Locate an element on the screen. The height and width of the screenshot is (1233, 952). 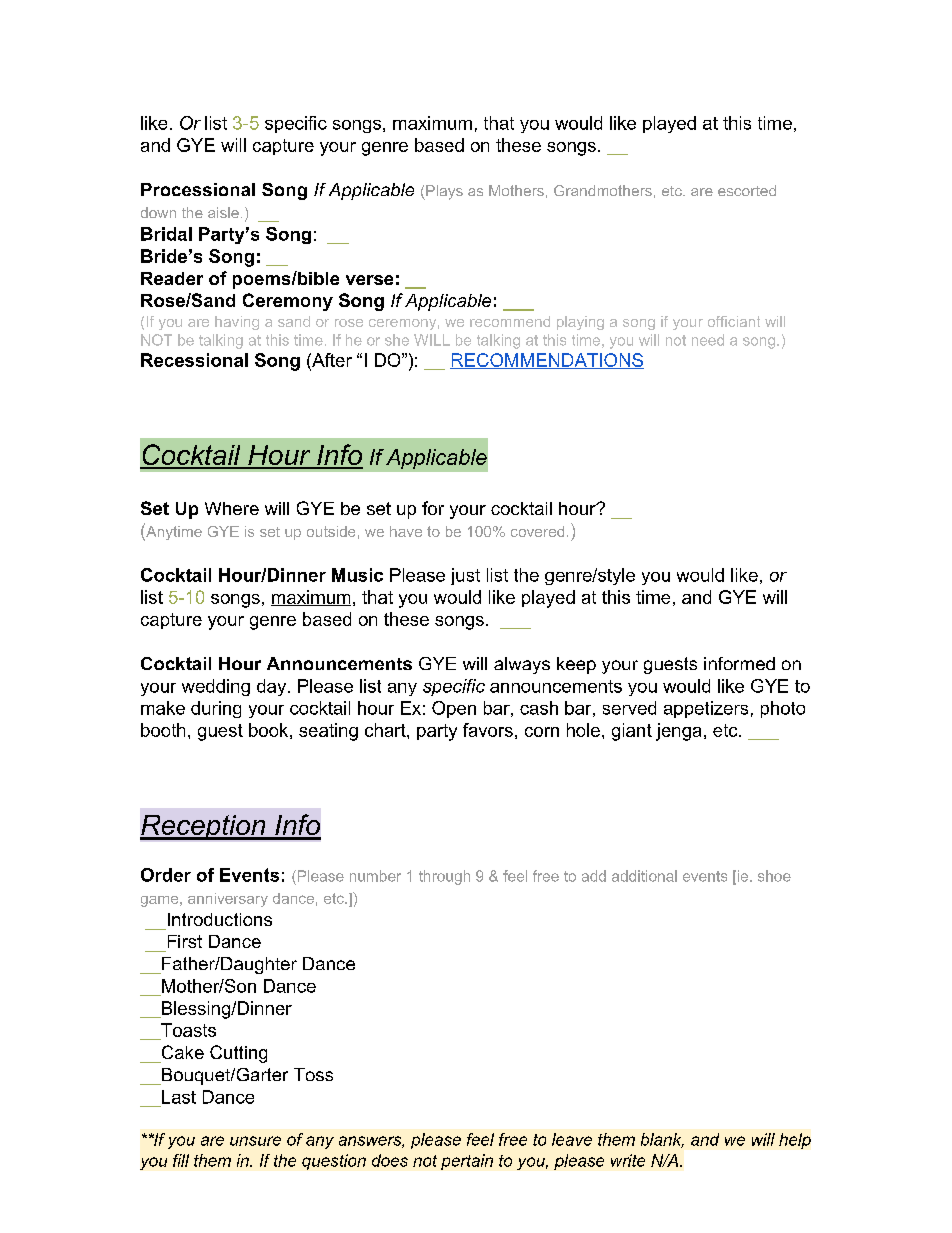
unsure is located at coordinates (255, 1141).
